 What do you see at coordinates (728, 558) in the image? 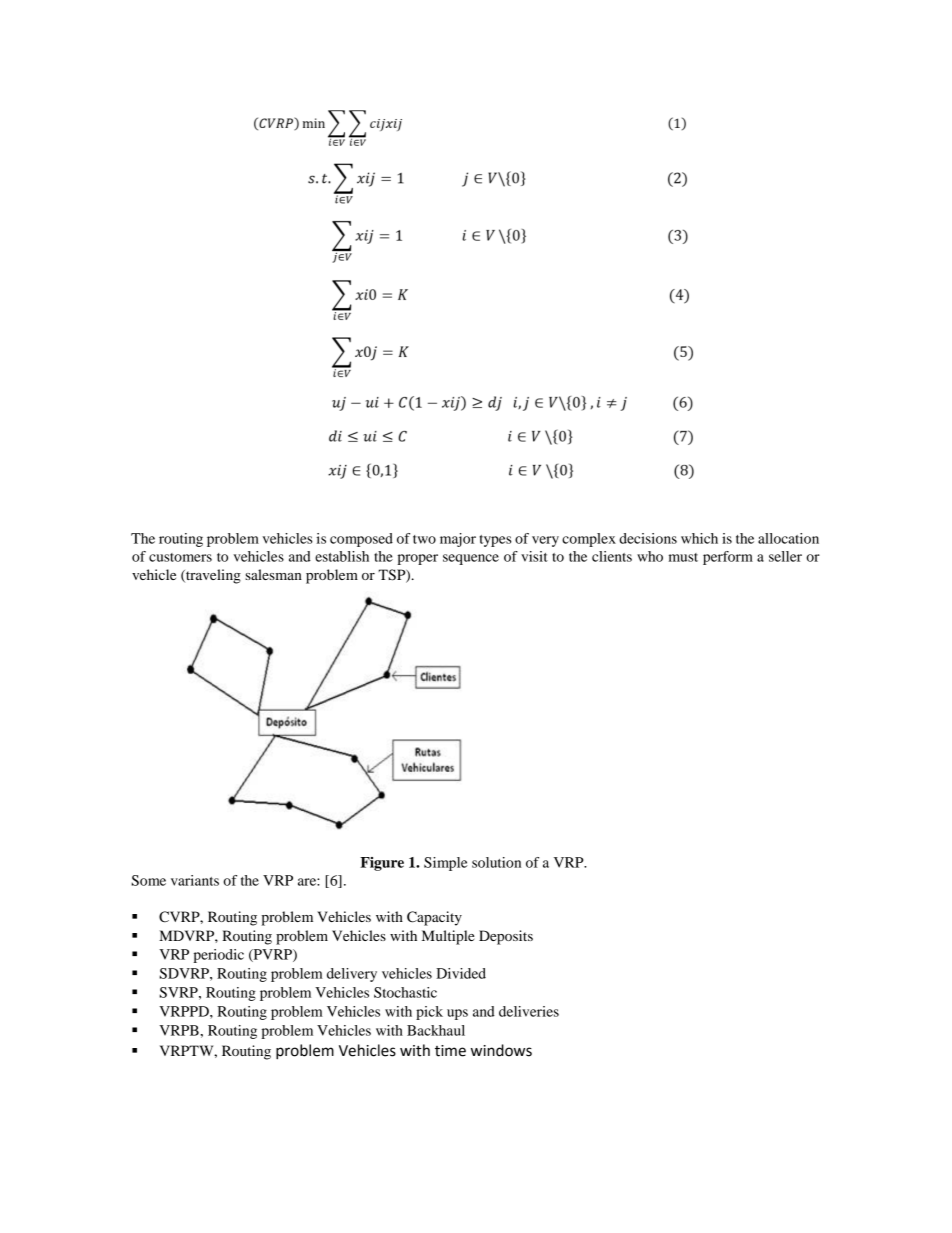
I see `perform` at bounding box center [728, 558].
